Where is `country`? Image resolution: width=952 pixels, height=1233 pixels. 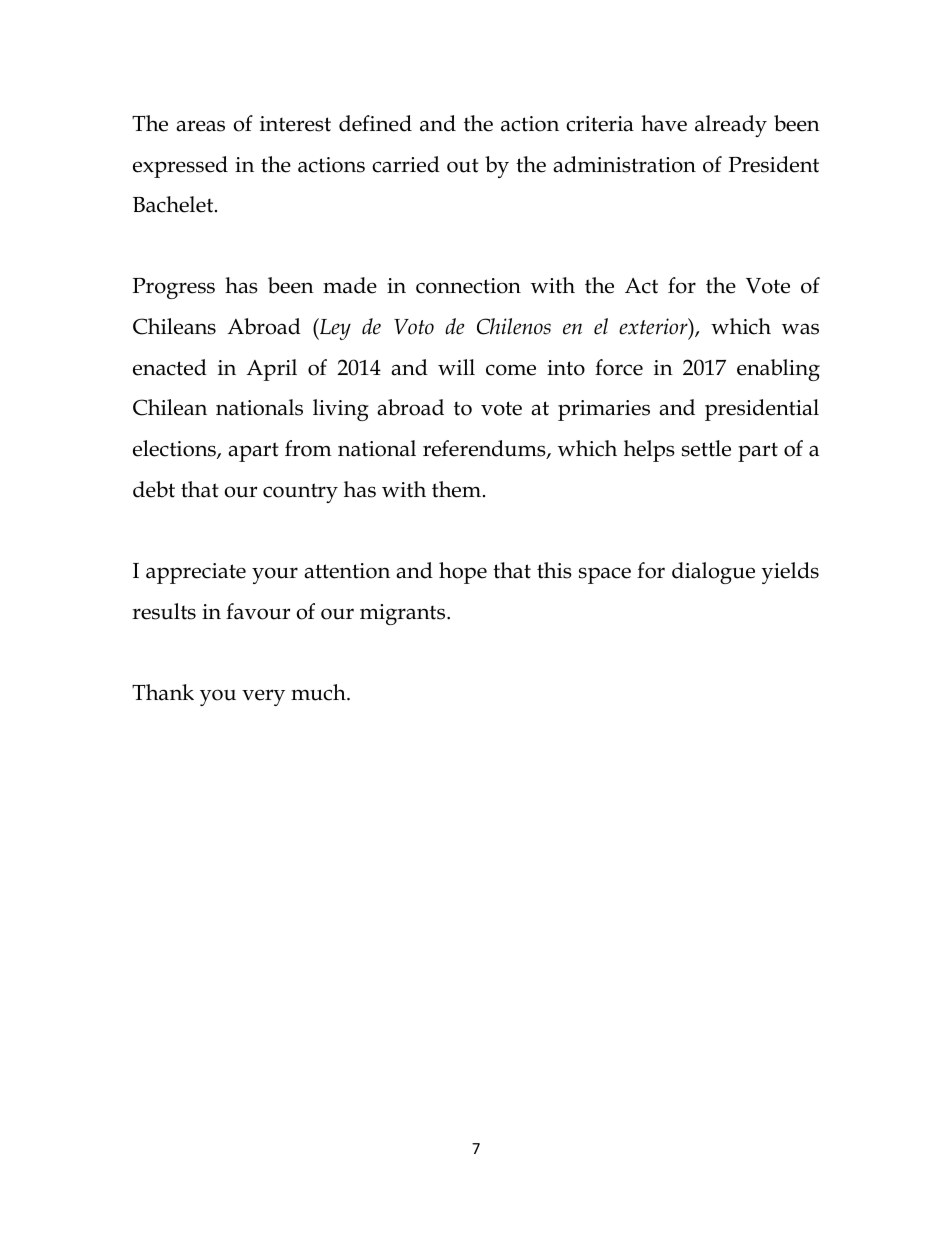 country is located at coordinates (300, 493).
